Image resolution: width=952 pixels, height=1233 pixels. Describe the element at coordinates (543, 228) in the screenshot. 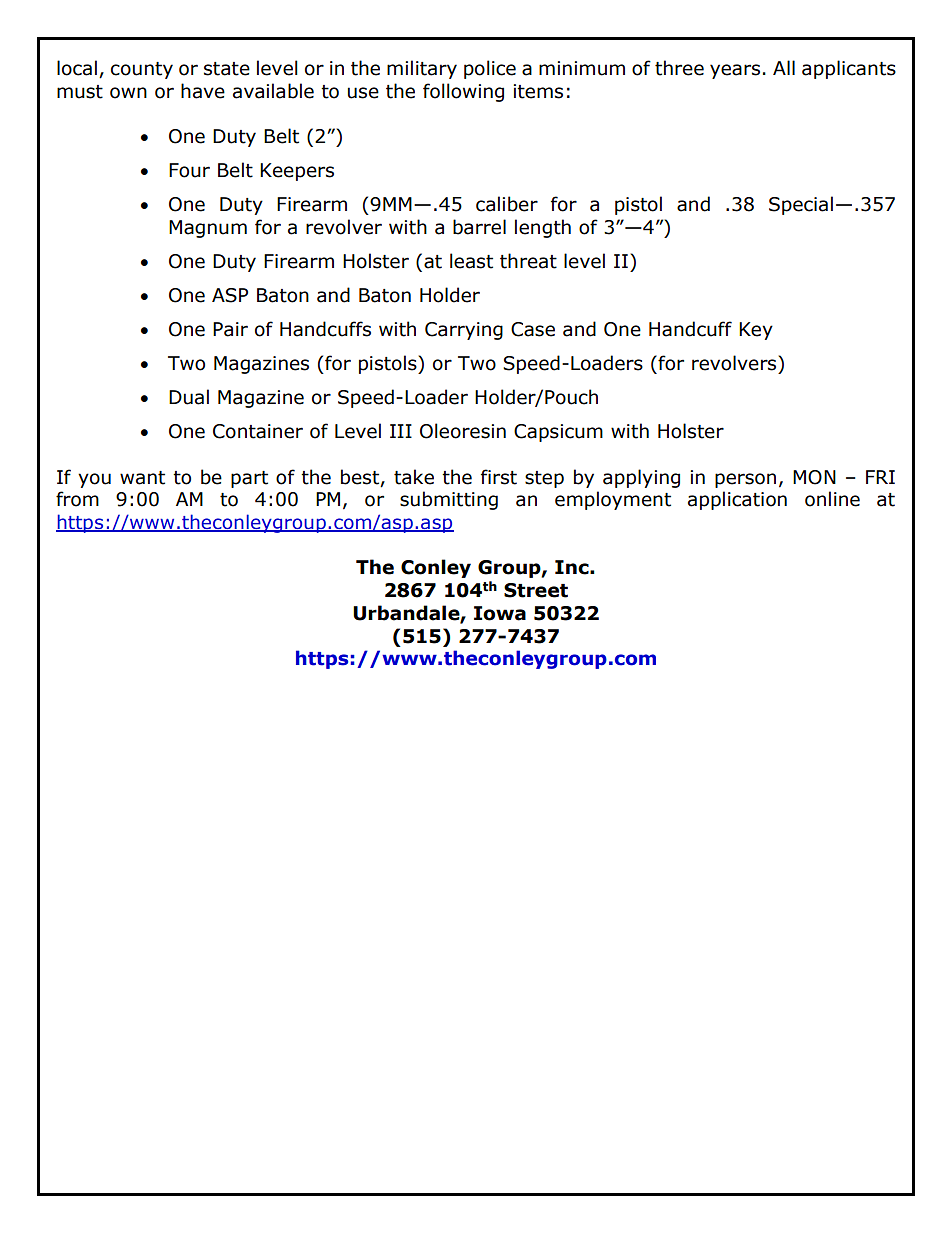

I see `length` at that location.
